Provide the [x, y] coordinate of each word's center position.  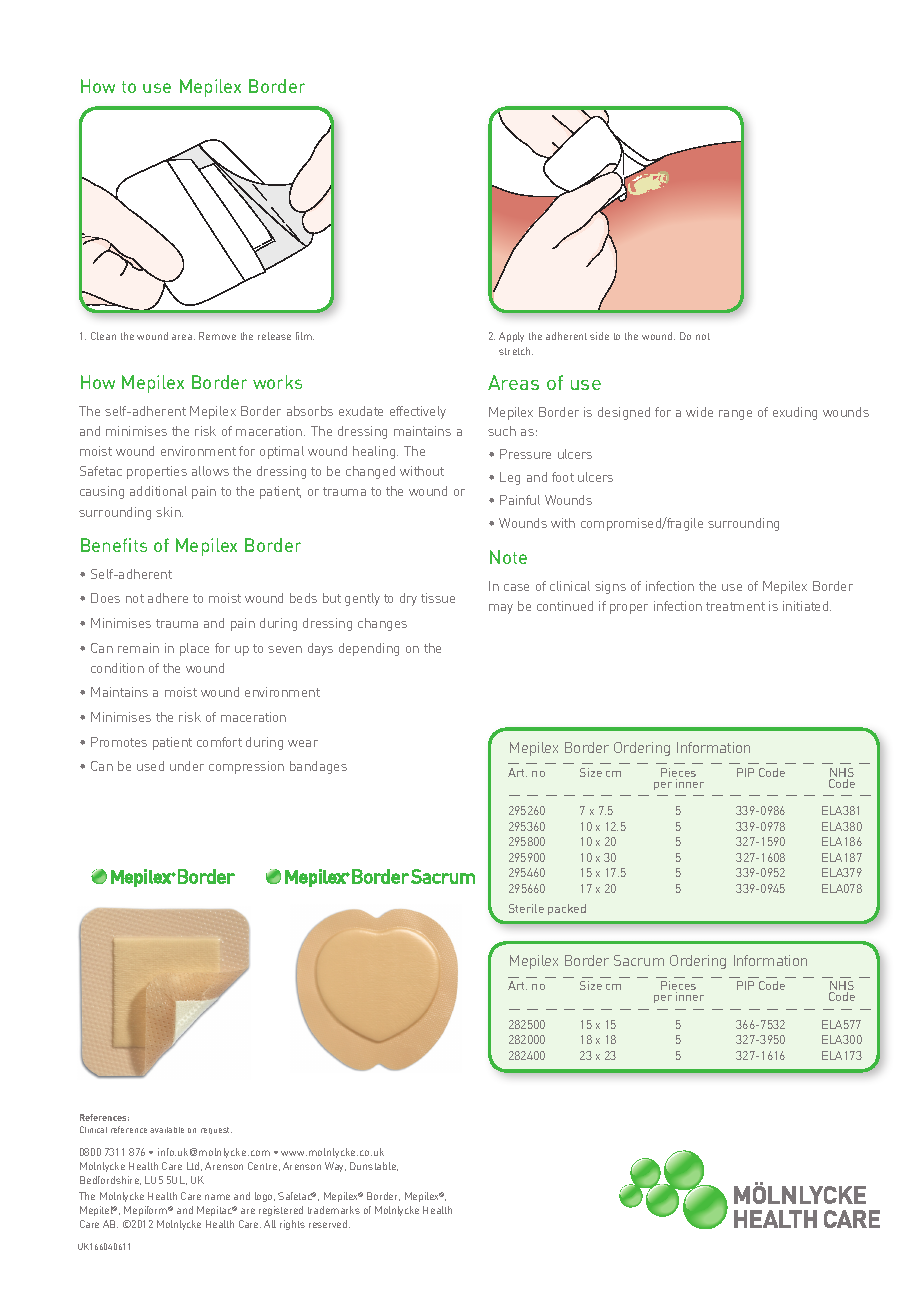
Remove [217, 336]
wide [699, 412]
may [501, 609]
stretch [516, 351]
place [194, 649]
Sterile [526, 908]
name [217, 1197]
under [187, 766]
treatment [735, 606]
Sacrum [639, 960]
